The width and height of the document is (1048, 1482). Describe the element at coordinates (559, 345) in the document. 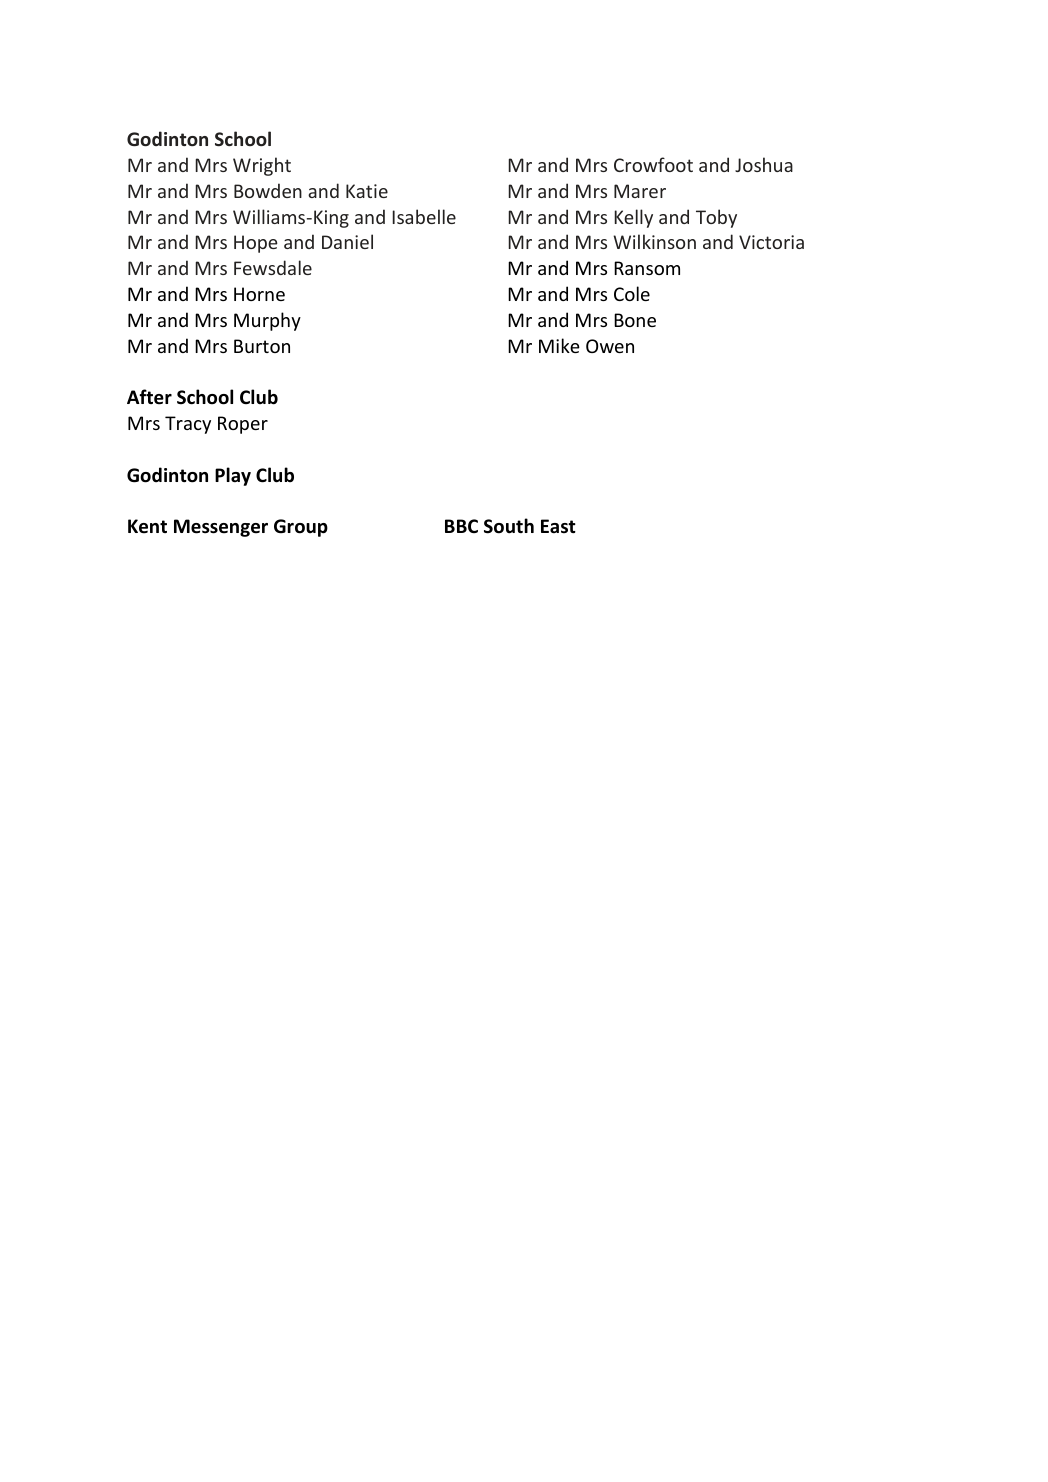

I see `Mike` at that location.
